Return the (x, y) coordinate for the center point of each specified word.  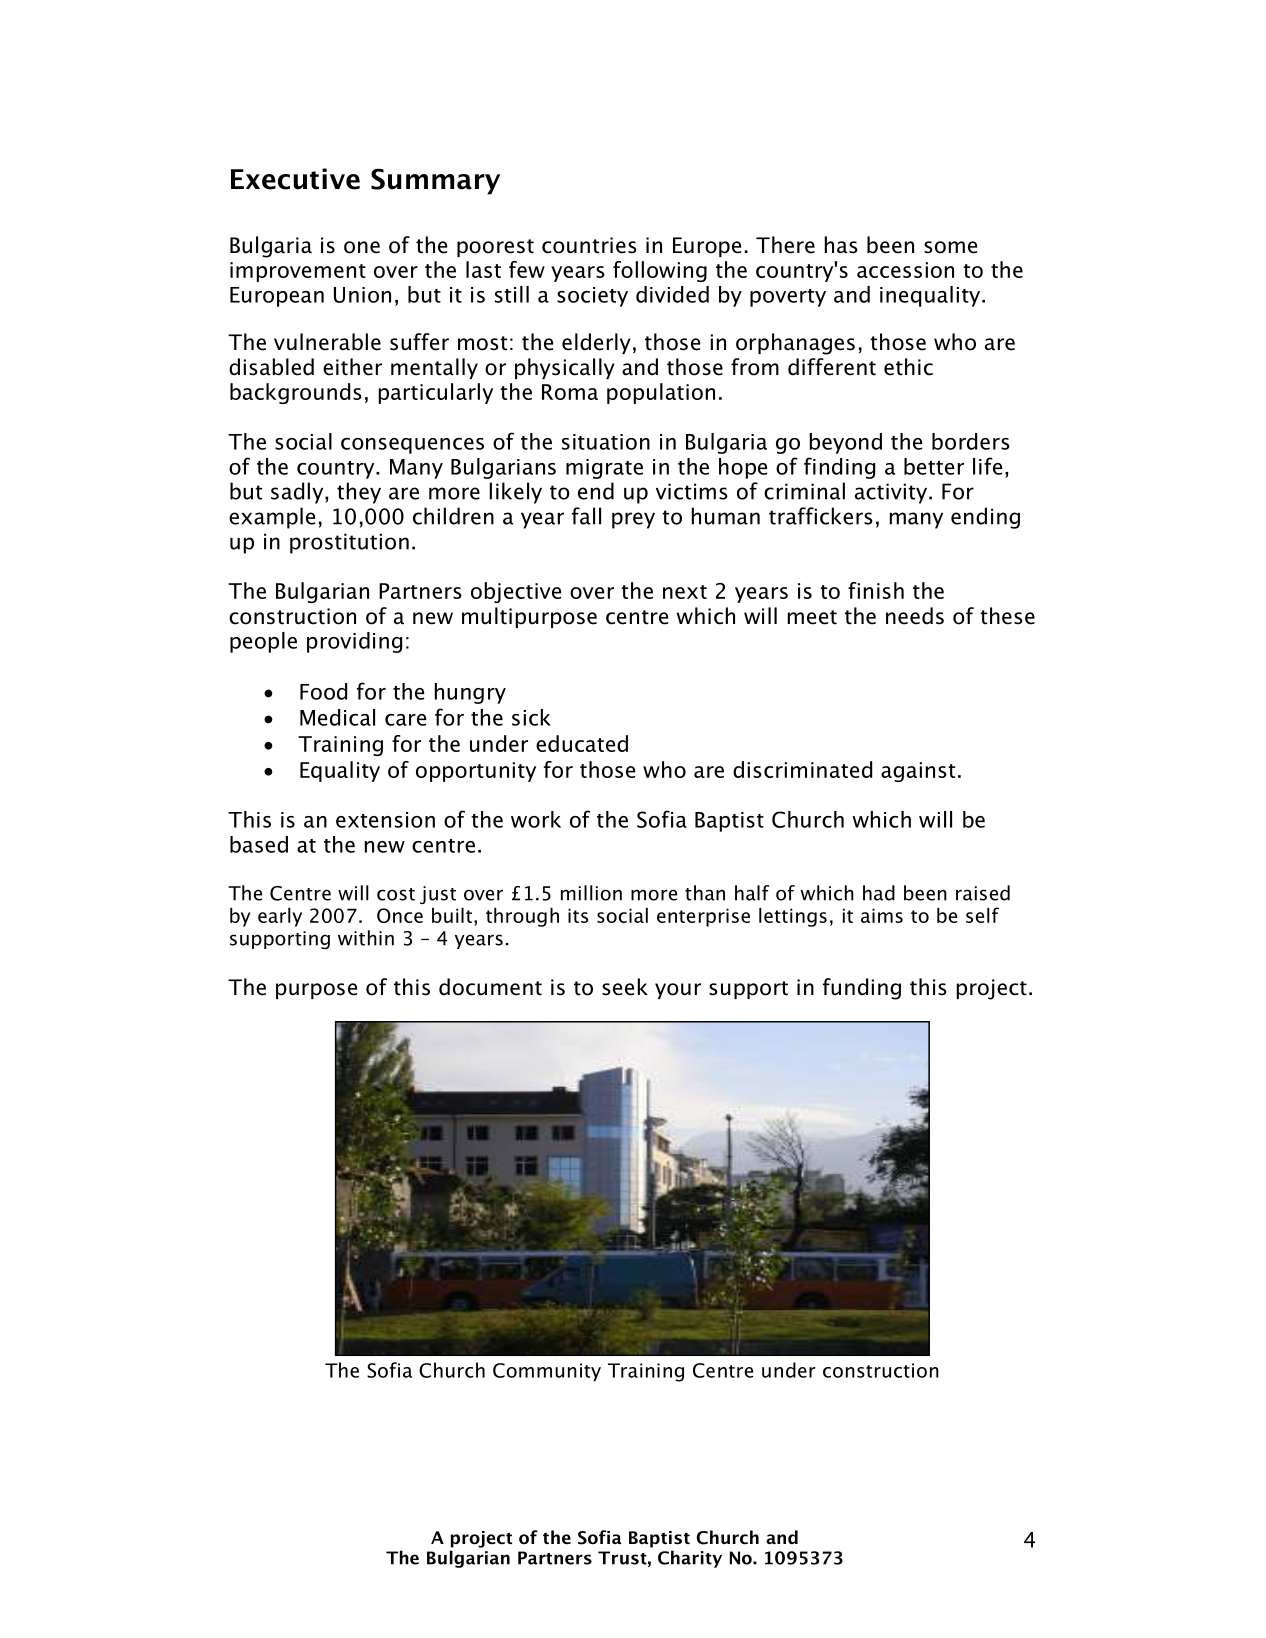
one (362, 247)
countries (589, 245)
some (950, 247)
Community (547, 1372)
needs (915, 616)
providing (354, 642)
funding (862, 989)
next (685, 592)
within (366, 938)
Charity (690, 1559)
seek (625, 987)
